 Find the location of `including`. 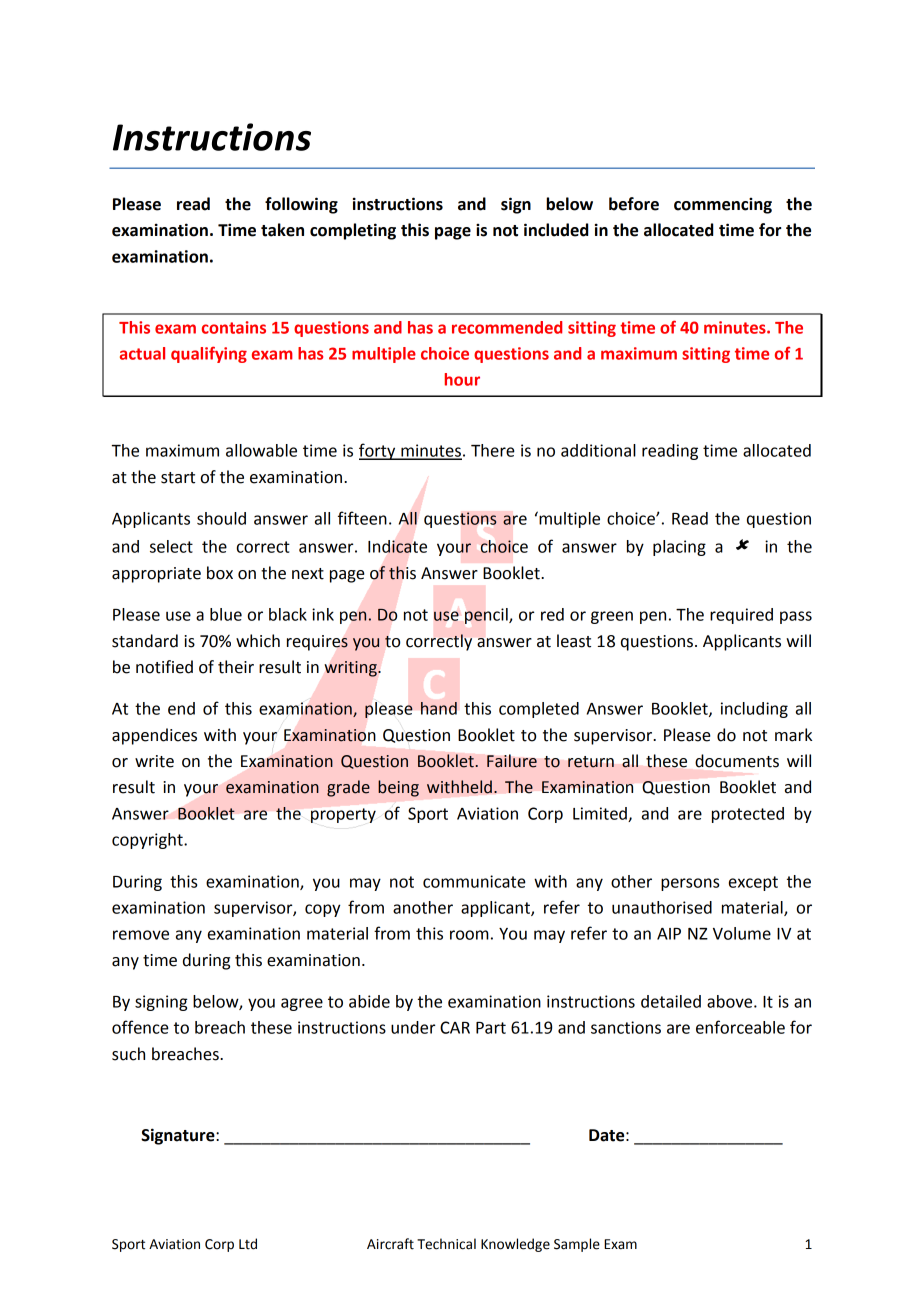

including is located at coordinates (754, 710).
